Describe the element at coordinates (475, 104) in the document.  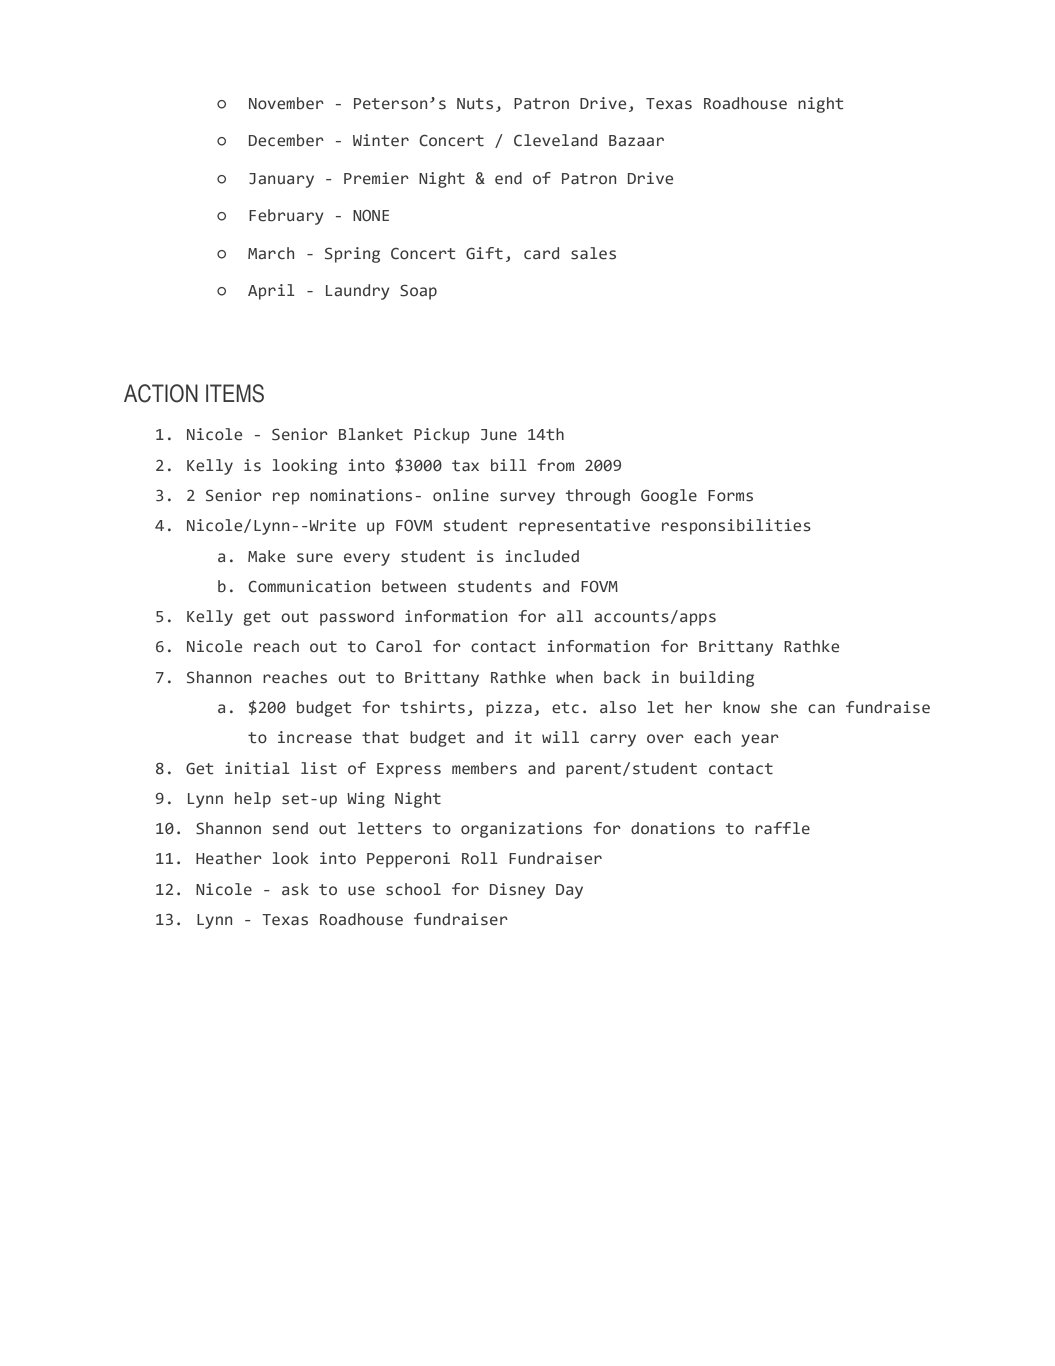
I see `Nuts` at that location.
